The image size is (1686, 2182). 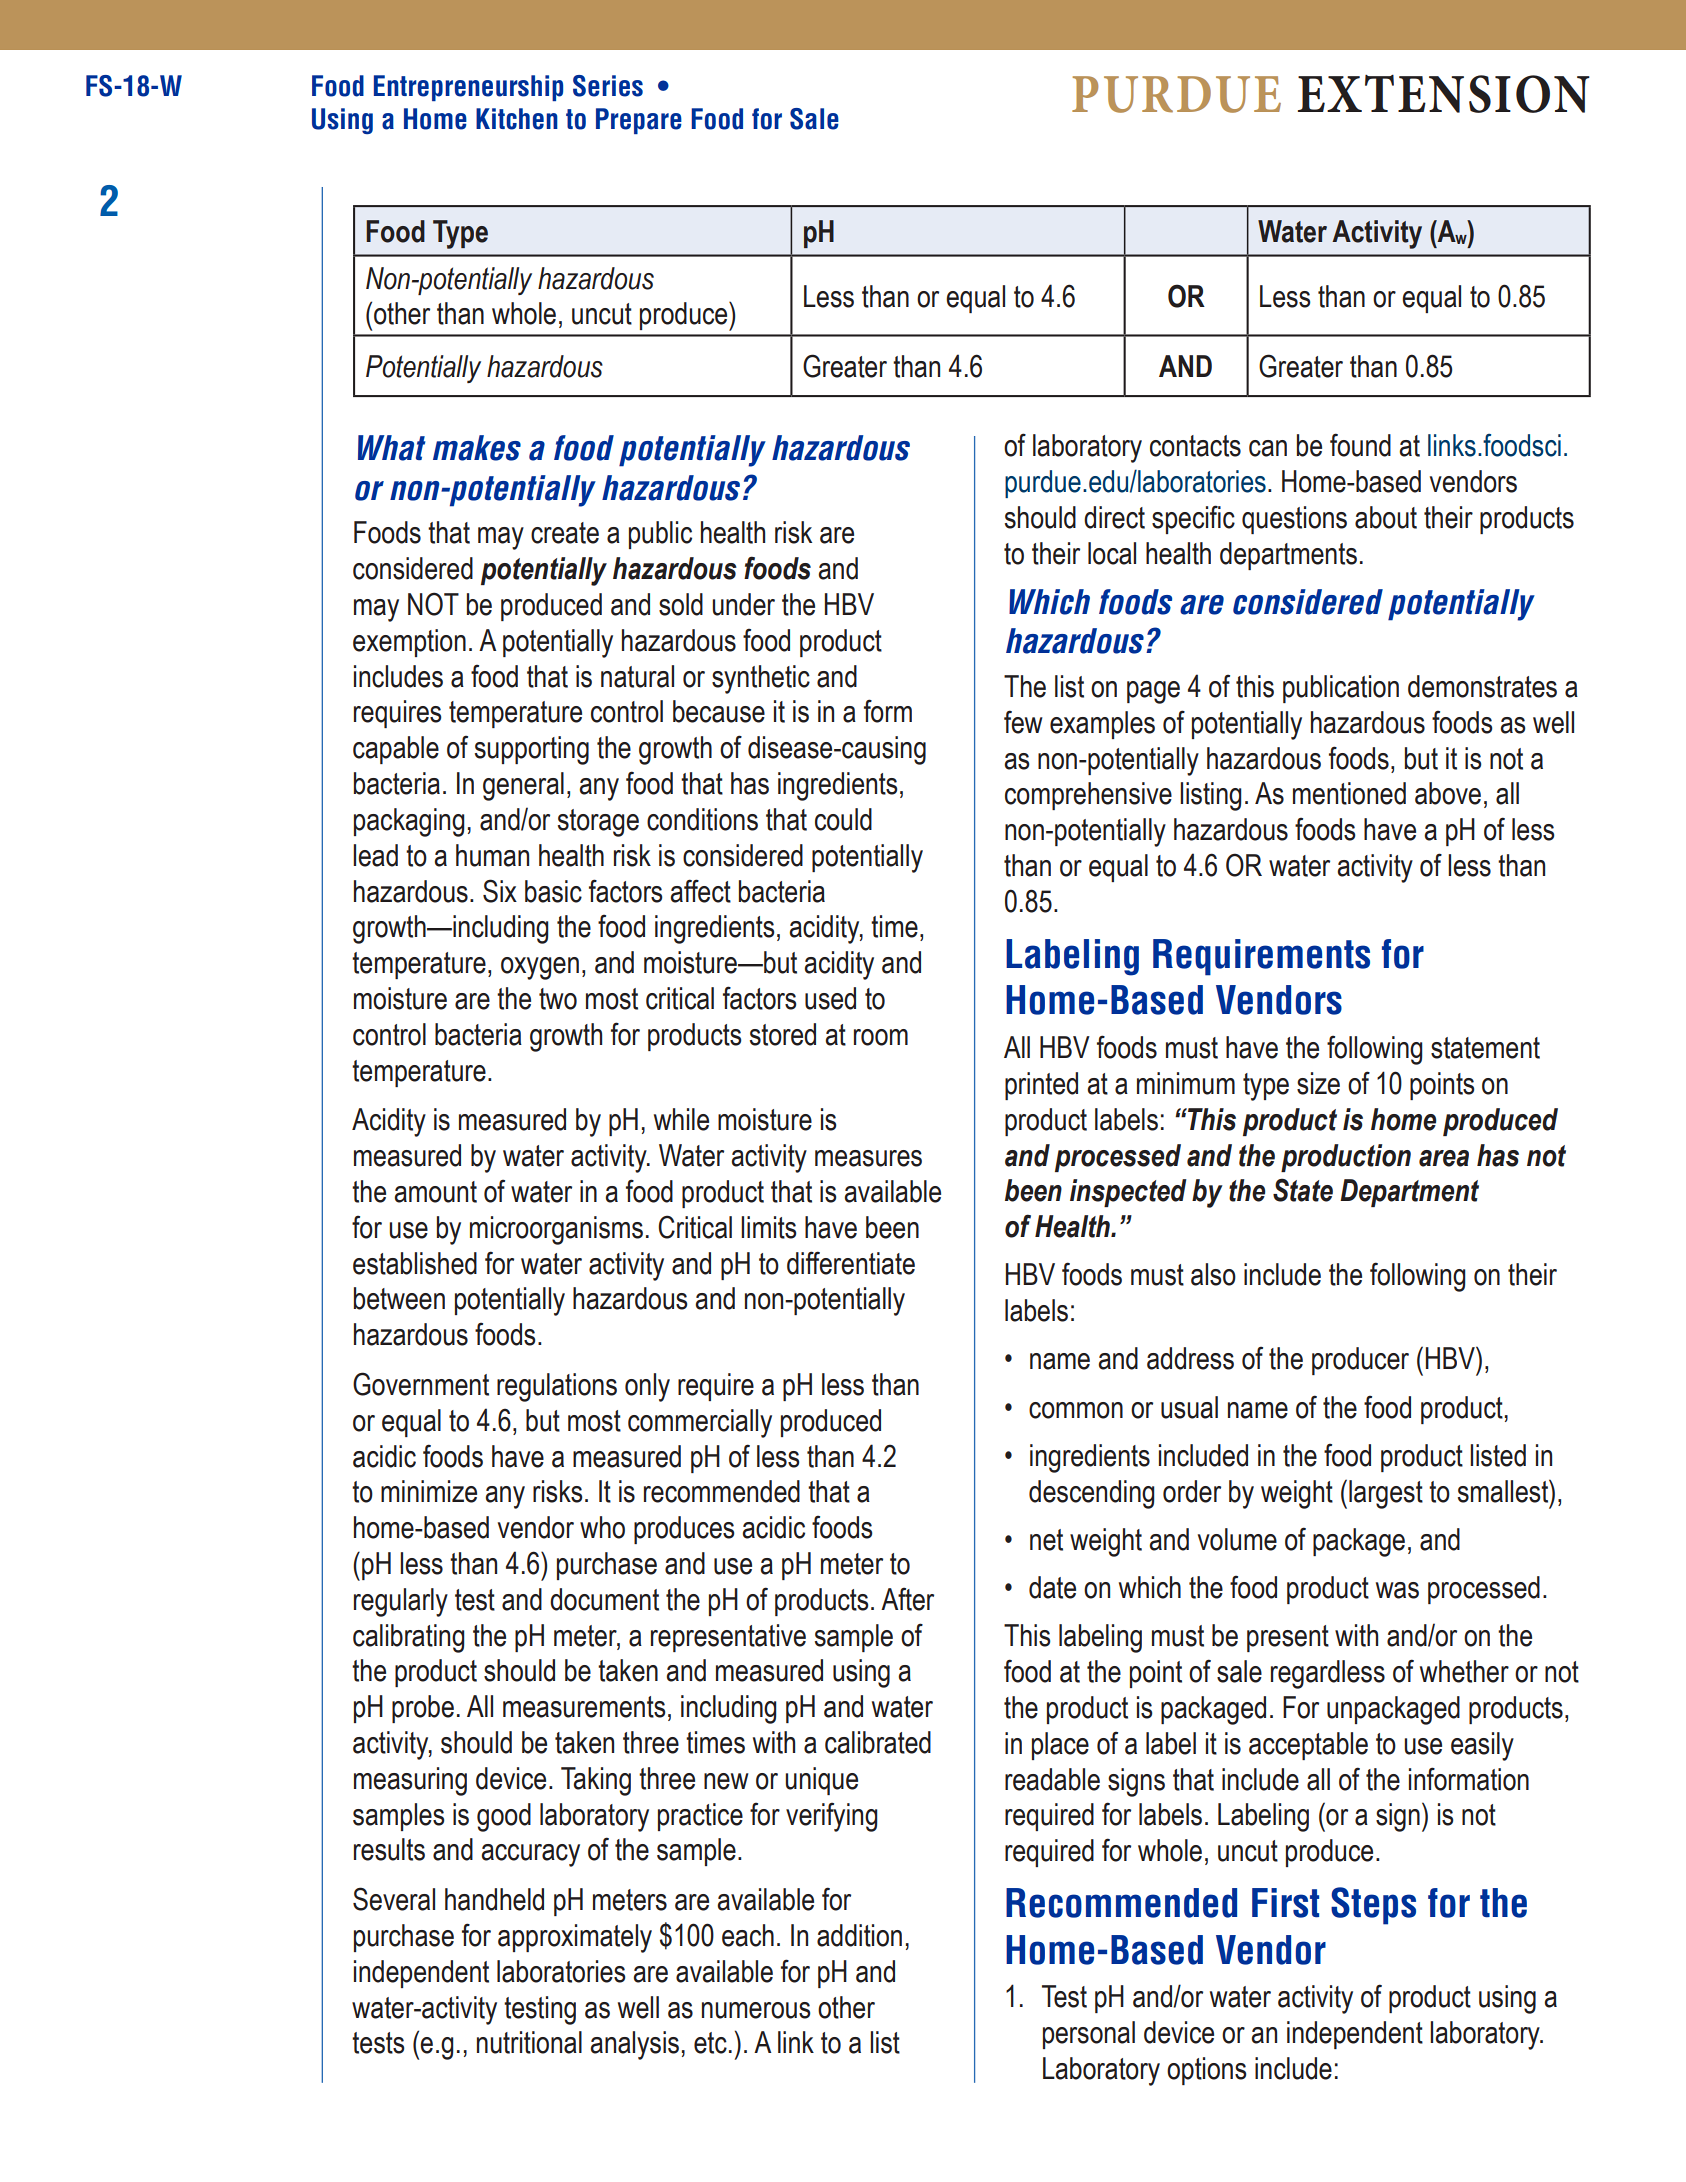 What do you see at coordinates (859, 1935) in the page?
I see `addition` at bounding box center [859, 1935].
